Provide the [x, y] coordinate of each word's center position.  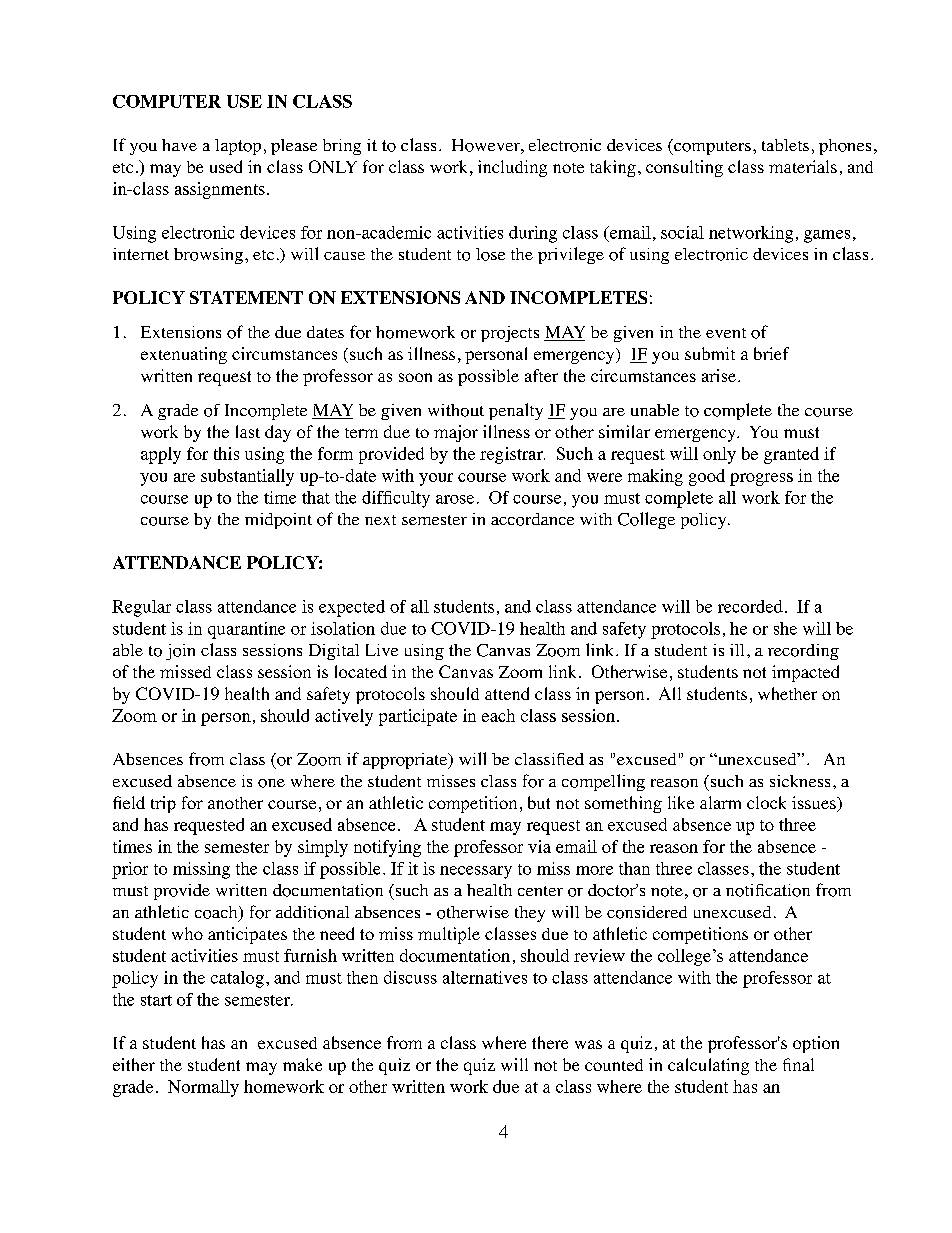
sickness [800, 781]
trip [163, 804]
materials [803, 166]
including [512, 168]
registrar [512, 455]
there [550, 1042]
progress [761, 479]
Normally [203, 1088]
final [798, 1064]
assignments [220, 190]
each [498, 715]
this [226, 453]
